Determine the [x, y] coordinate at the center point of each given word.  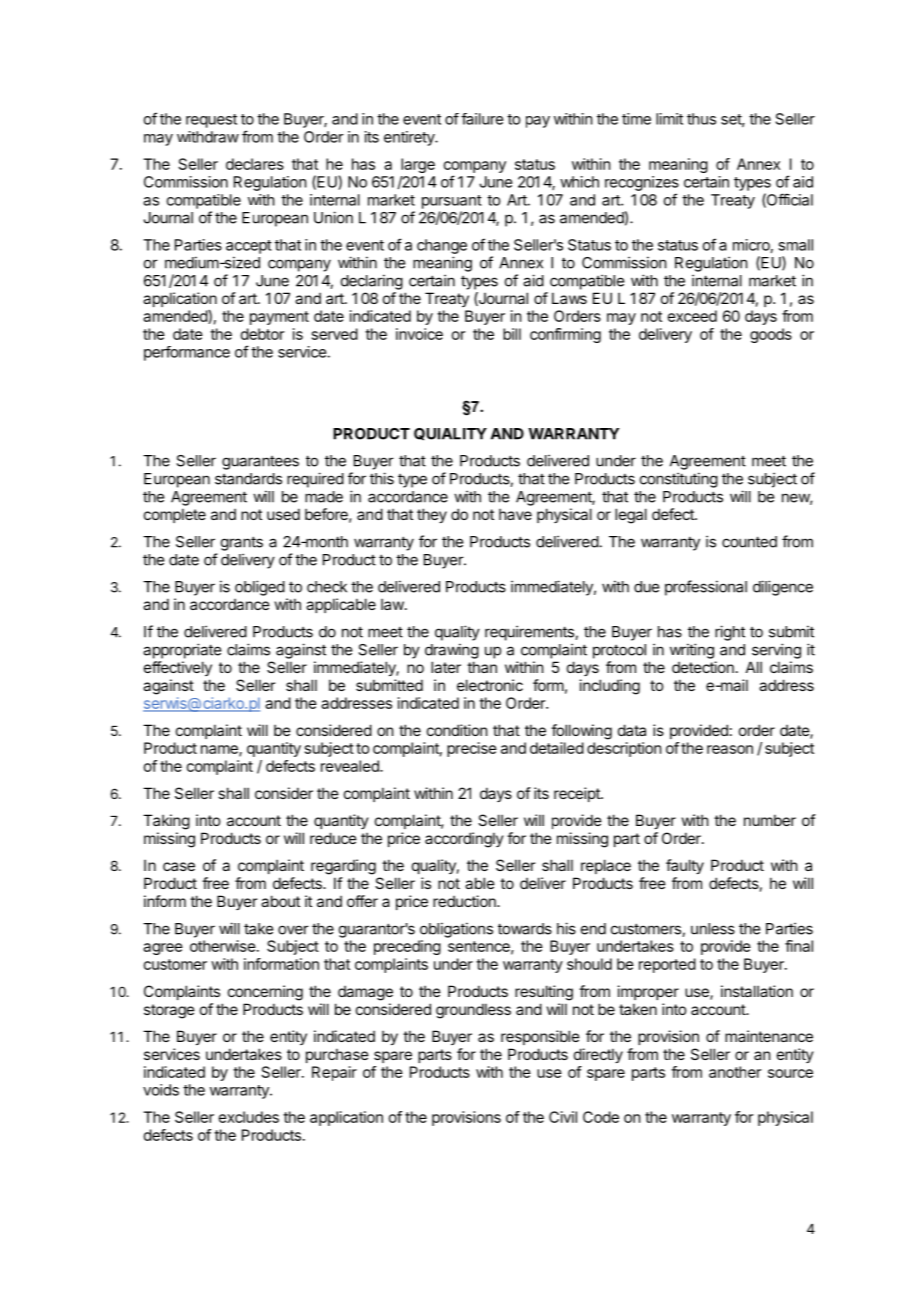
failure [482, 119]
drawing [452, 651]
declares [255, 164]
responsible [540, 1037]
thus [701, 119]
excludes [249, 1117]
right [730, 633]
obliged [260, 588]
